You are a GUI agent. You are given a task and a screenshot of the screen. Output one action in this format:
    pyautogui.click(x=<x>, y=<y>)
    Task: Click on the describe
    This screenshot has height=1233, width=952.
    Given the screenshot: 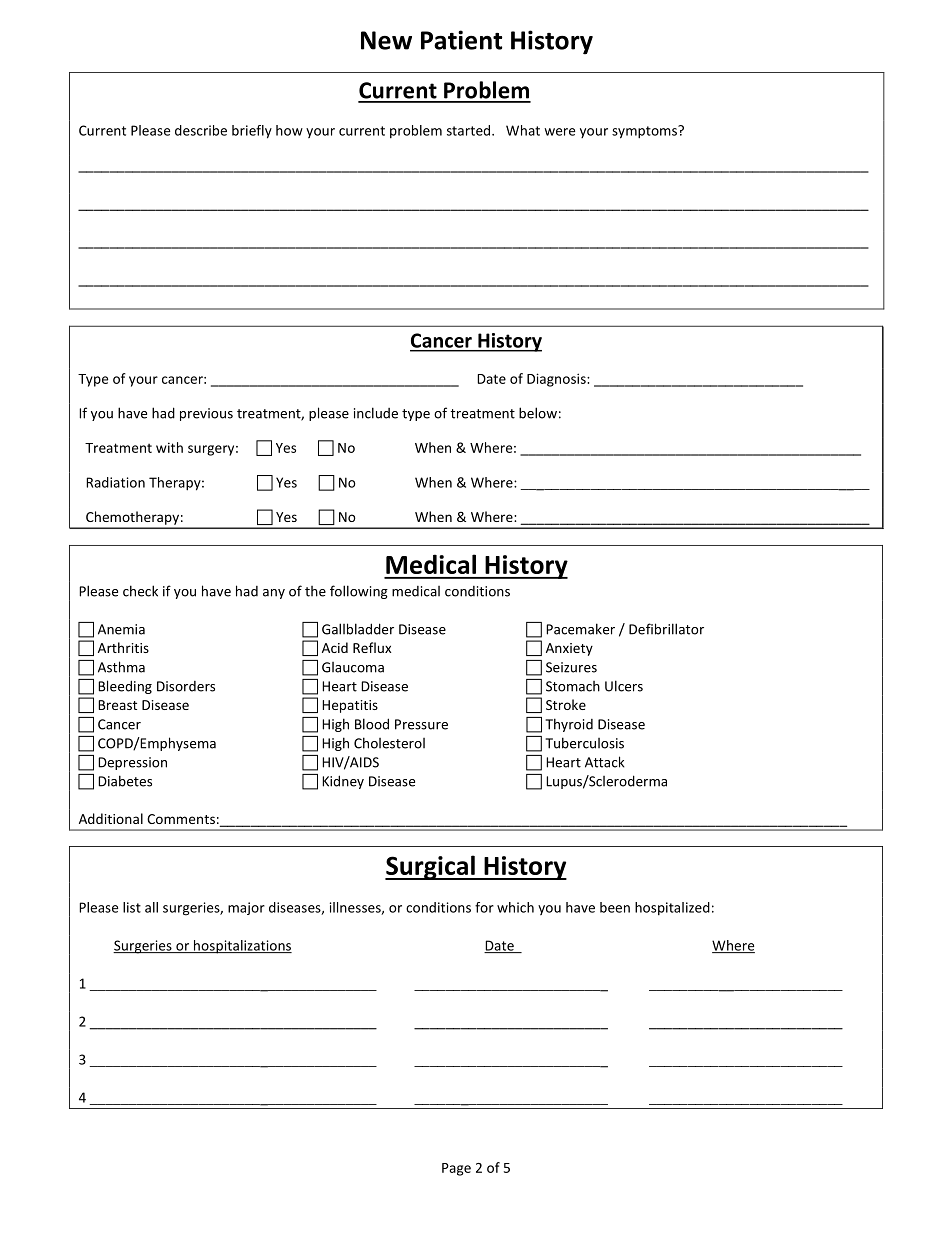 What is the action you would take?
    pyautogui.click(x=201, y=130)
